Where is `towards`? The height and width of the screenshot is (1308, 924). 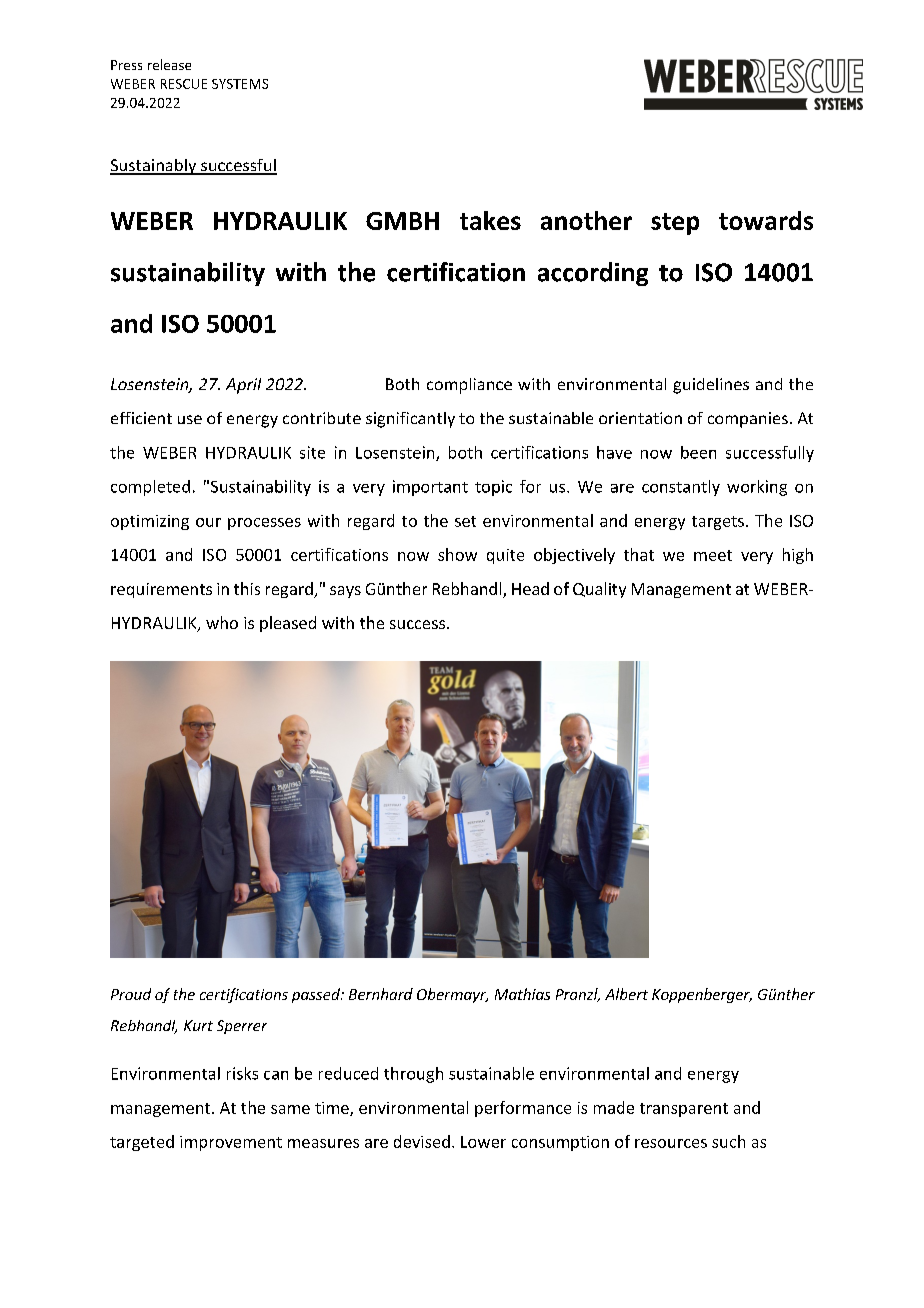 towards is located at coordinates (766, 220).
